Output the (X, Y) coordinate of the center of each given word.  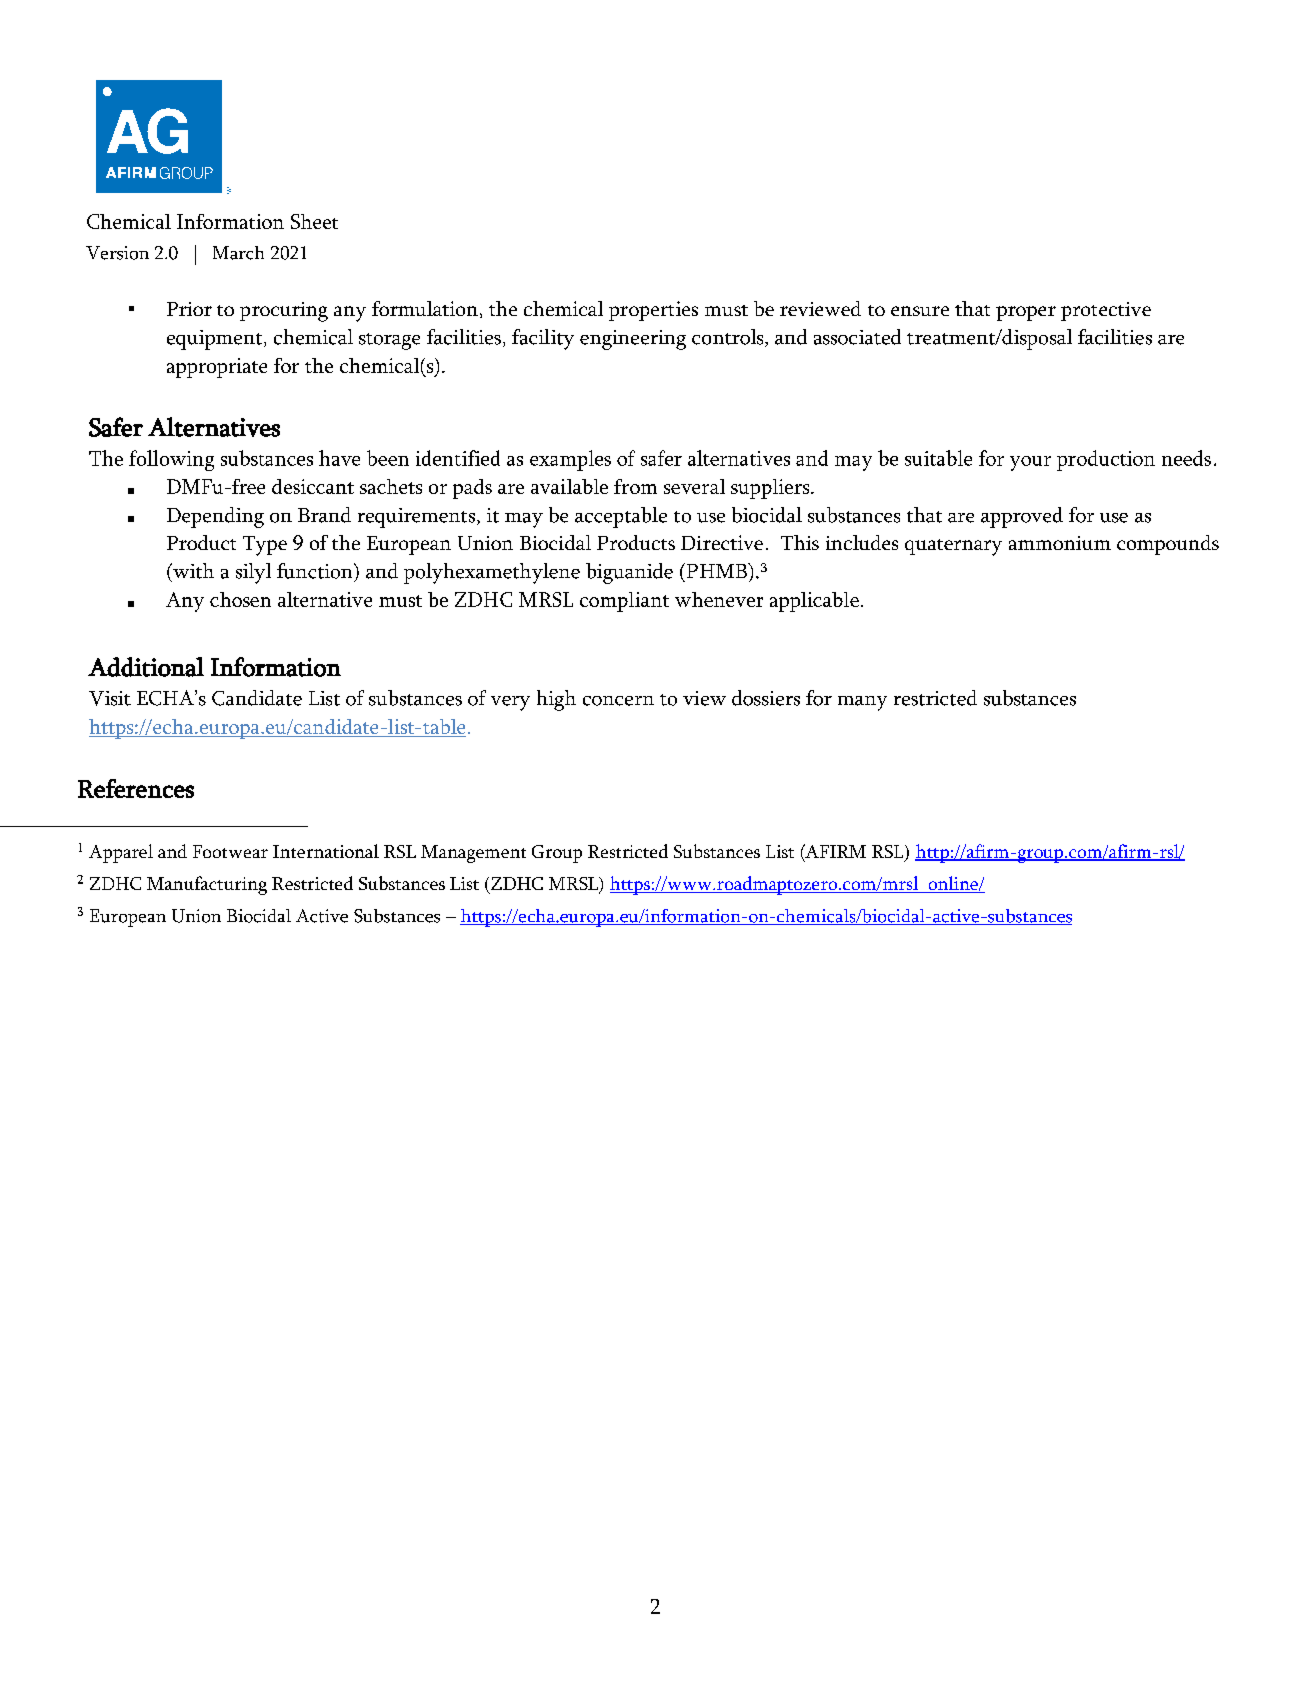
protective (1106, 311)
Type (265, 546)
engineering (633, 340)
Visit (110, 698)
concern (618, 701)
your (1030, 463)
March (238, 253)
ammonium (1060, 543)
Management (473, 854)
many (862, 703)
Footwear (230, 851)
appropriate (217, 368)
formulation (425, 308)
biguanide (629, 573)
